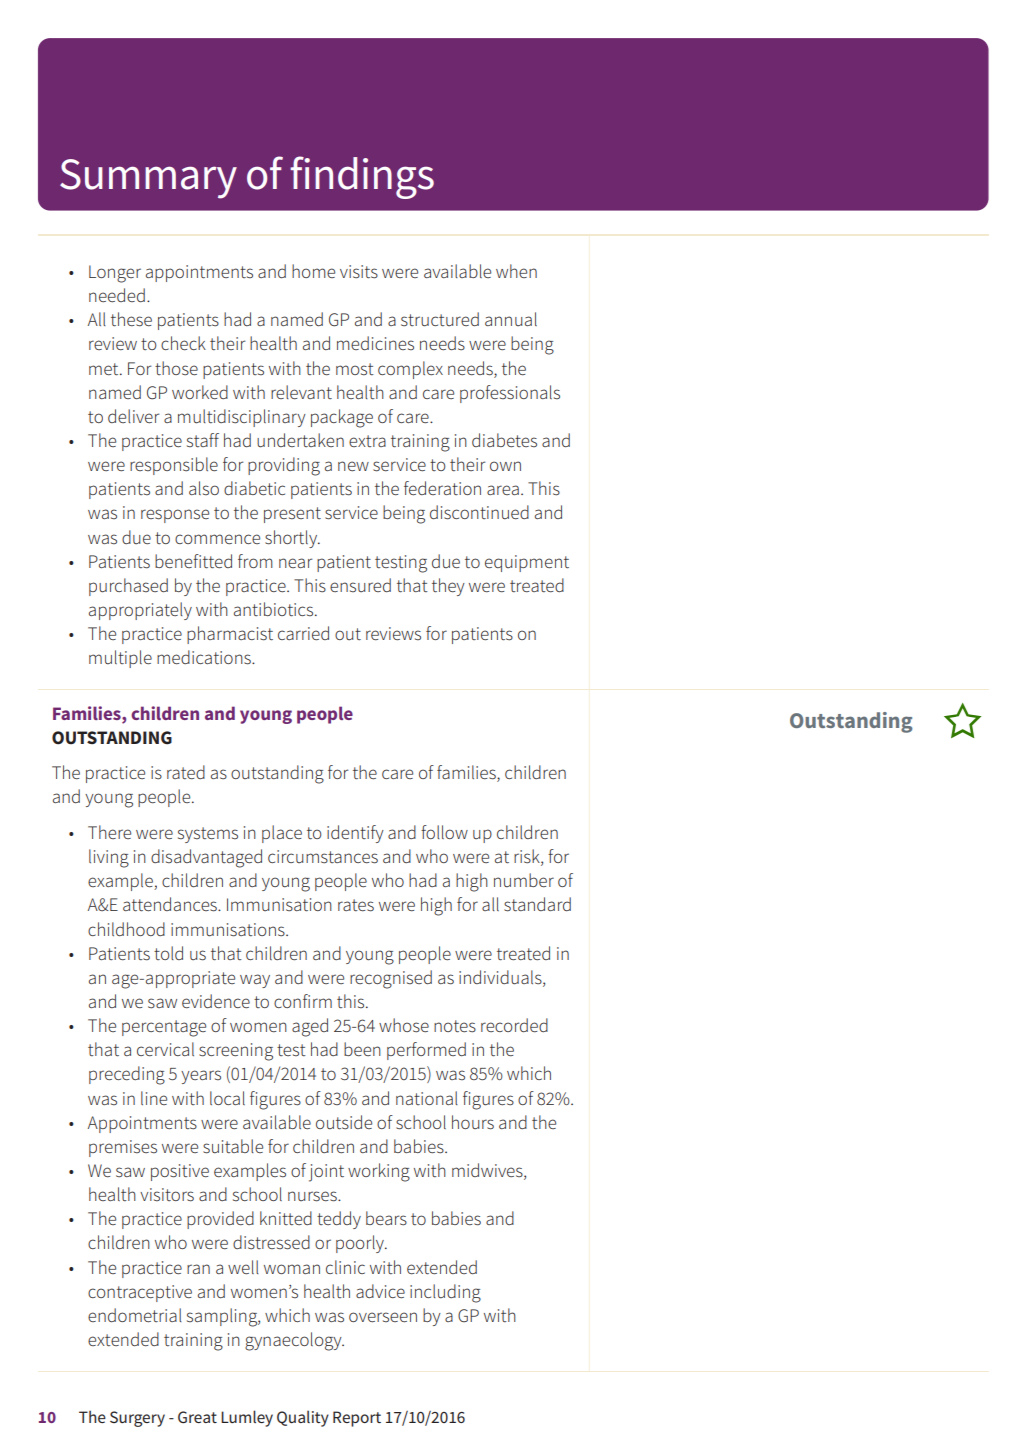 Image resolution: width=1026 pixels, height=1452 pixels. What do you see at coordinates (164, 1028) in the page?
I see `percentage` at bounding box center [164, 1028].
